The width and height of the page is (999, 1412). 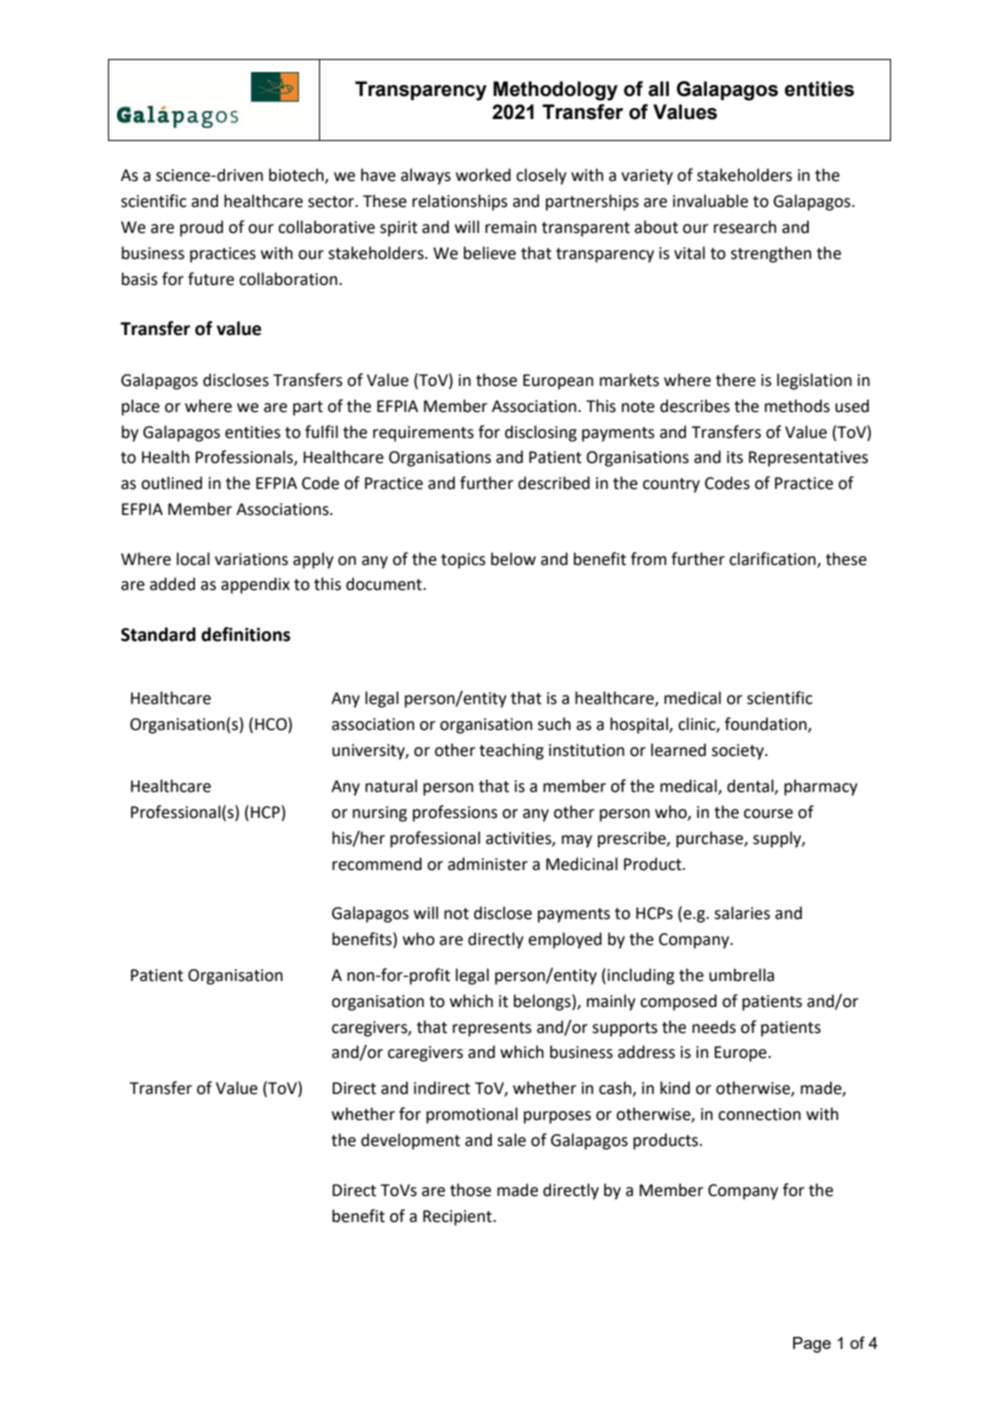 I want to click on course, so click(x=768, y=814).
